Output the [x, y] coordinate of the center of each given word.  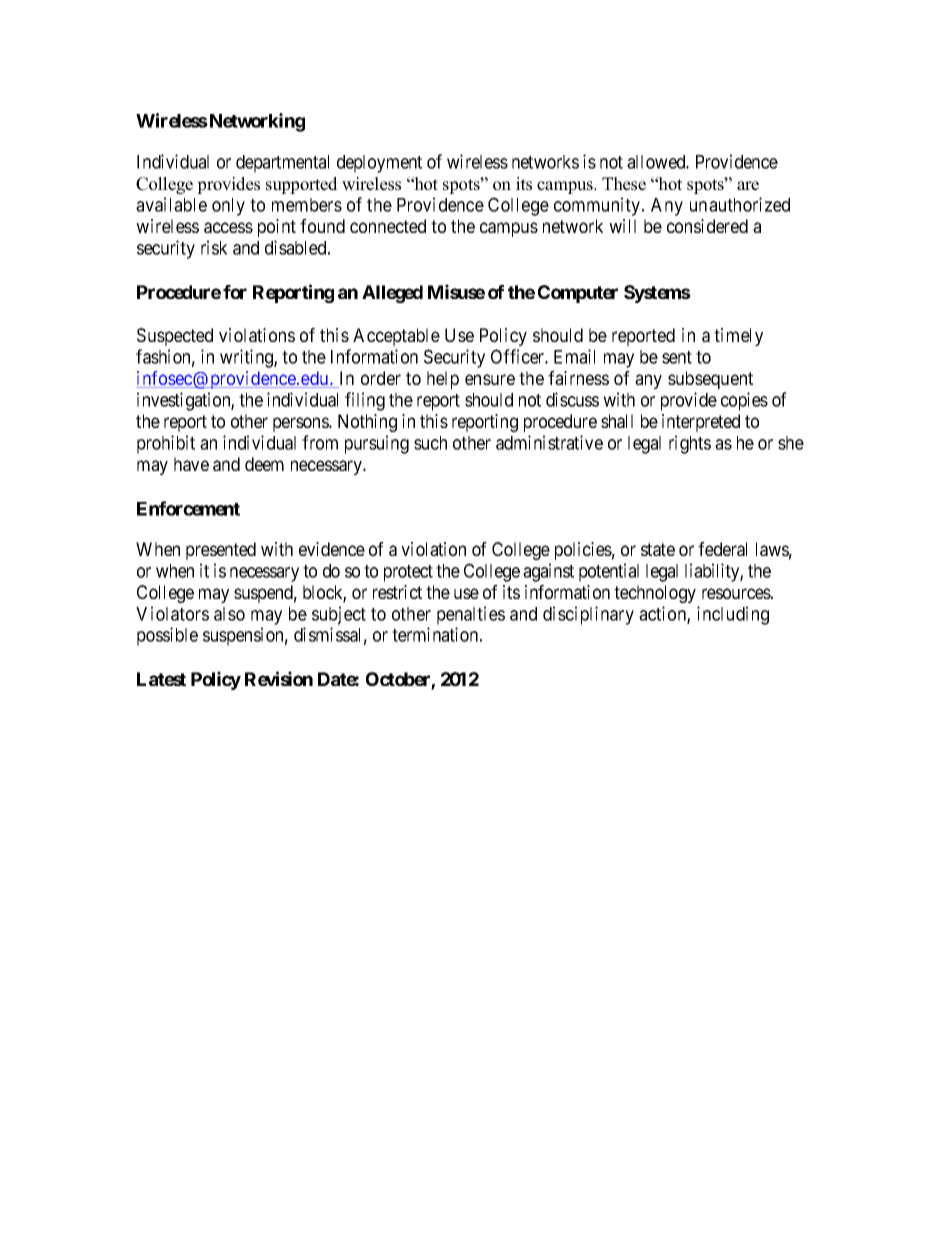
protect [408, 573]
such [430, 443]
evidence [332, 549]
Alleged [392, 294]
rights [690, 444]
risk [214, 247]
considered [707, 226]
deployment [379, 164]
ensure [490, 379]
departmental [282, 164]
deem [264, 464]
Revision [279, 678]
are [748, 186]
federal [722, 549]
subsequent [710, 380]
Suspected [175, 337]
